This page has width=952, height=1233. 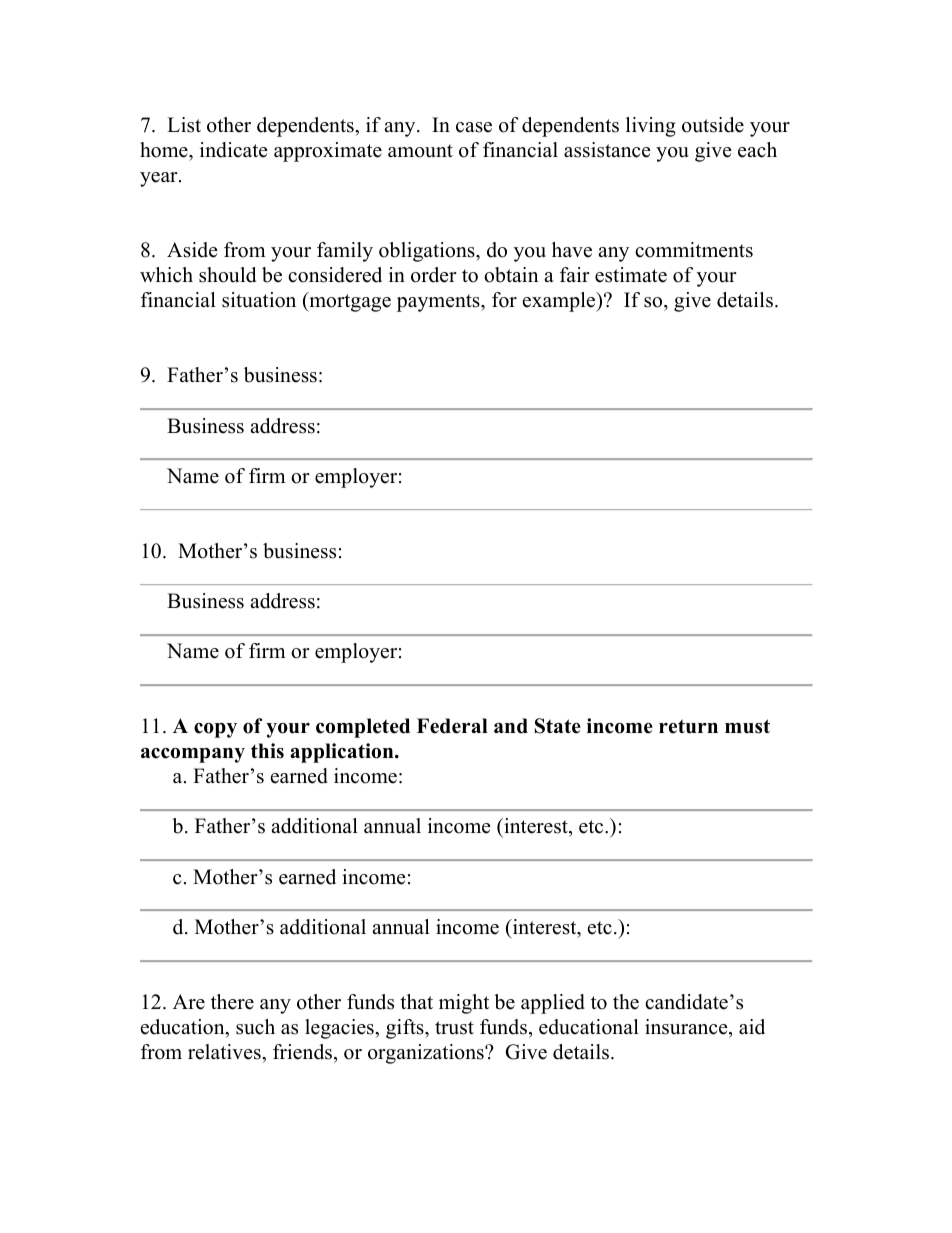 I want to click on indicate, so click(x=234, y=150).
